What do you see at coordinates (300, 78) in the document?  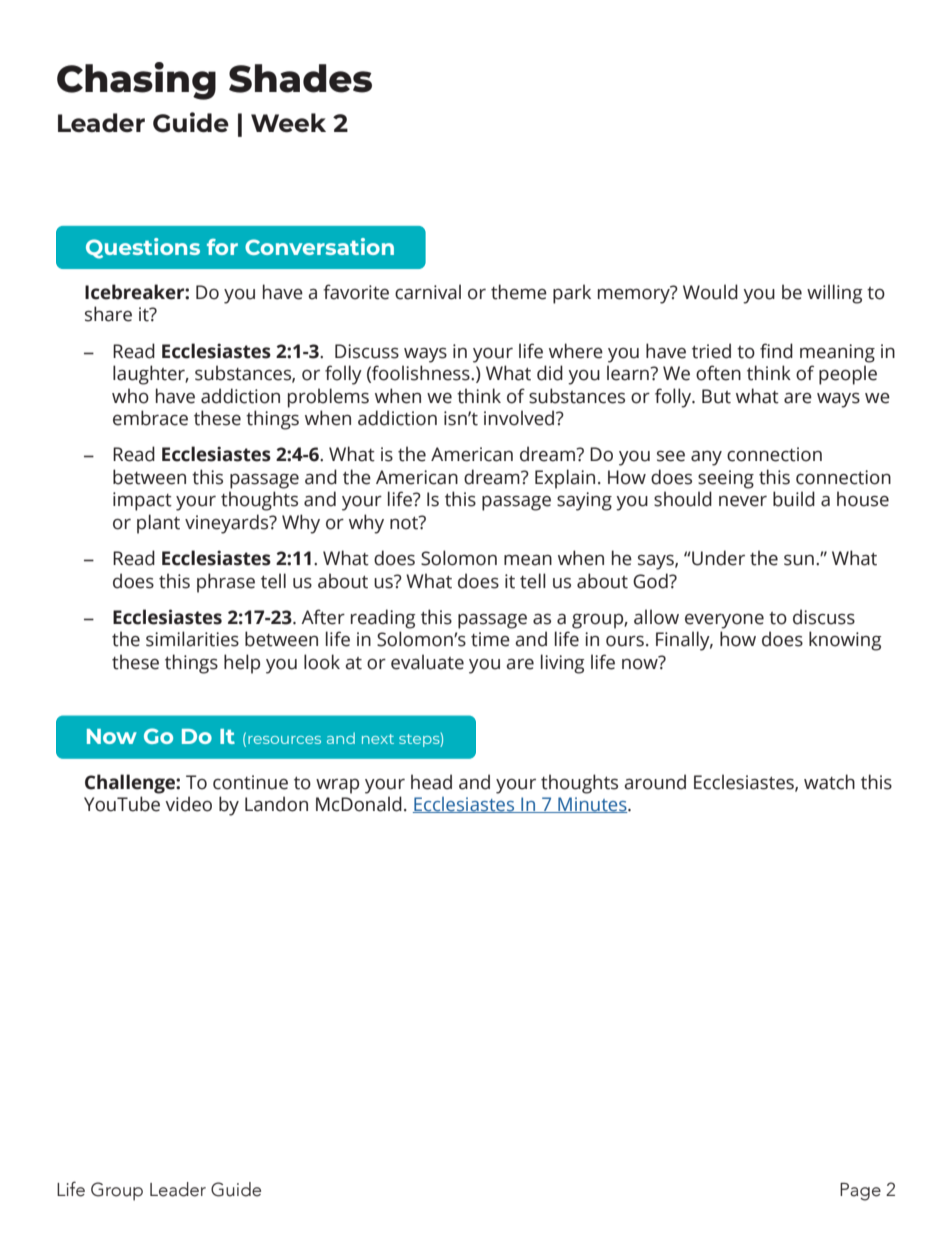 I see `Shades` at bounding box center [300, 78].
